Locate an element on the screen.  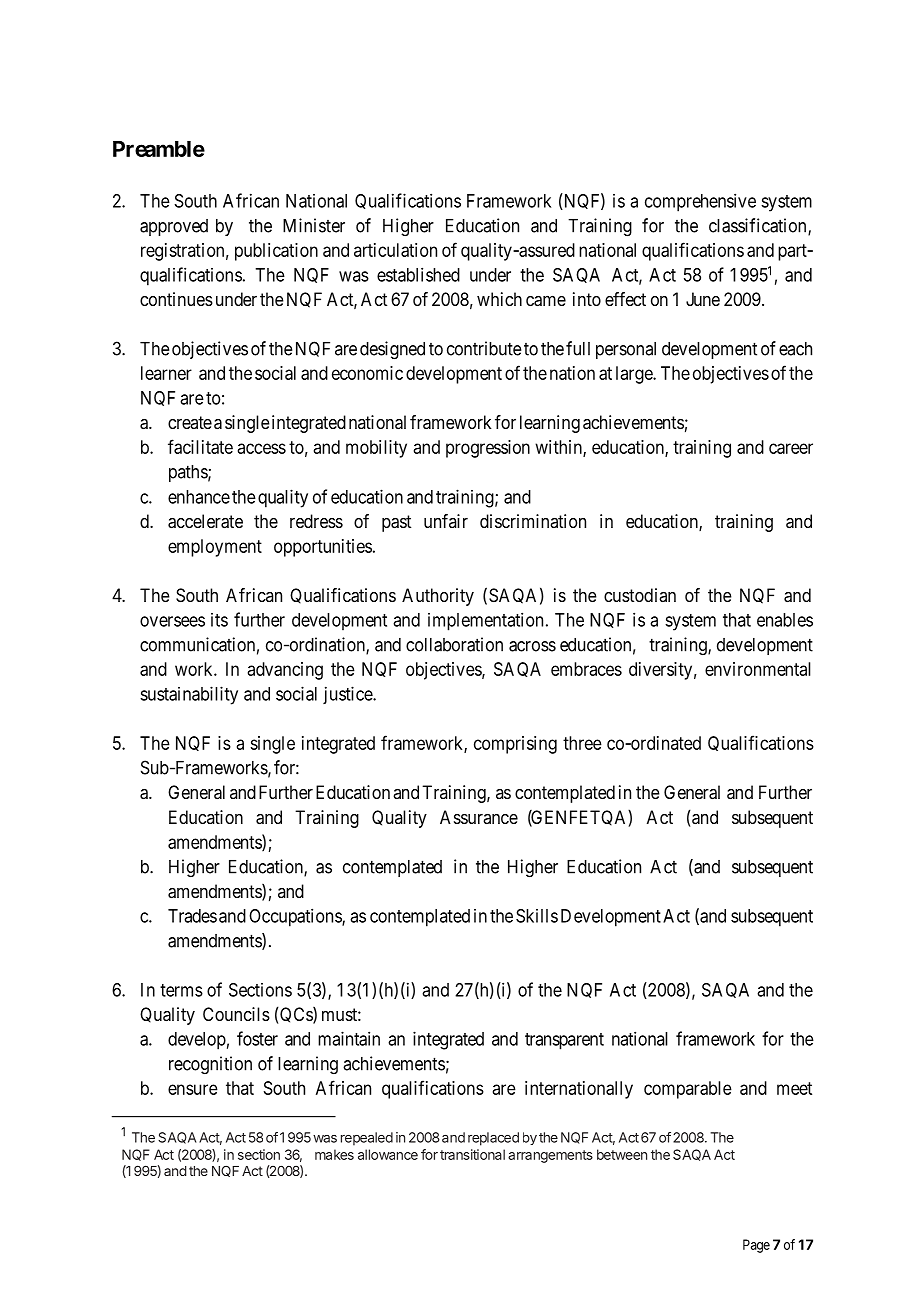
comprising is located at coordinates (515, 745).
